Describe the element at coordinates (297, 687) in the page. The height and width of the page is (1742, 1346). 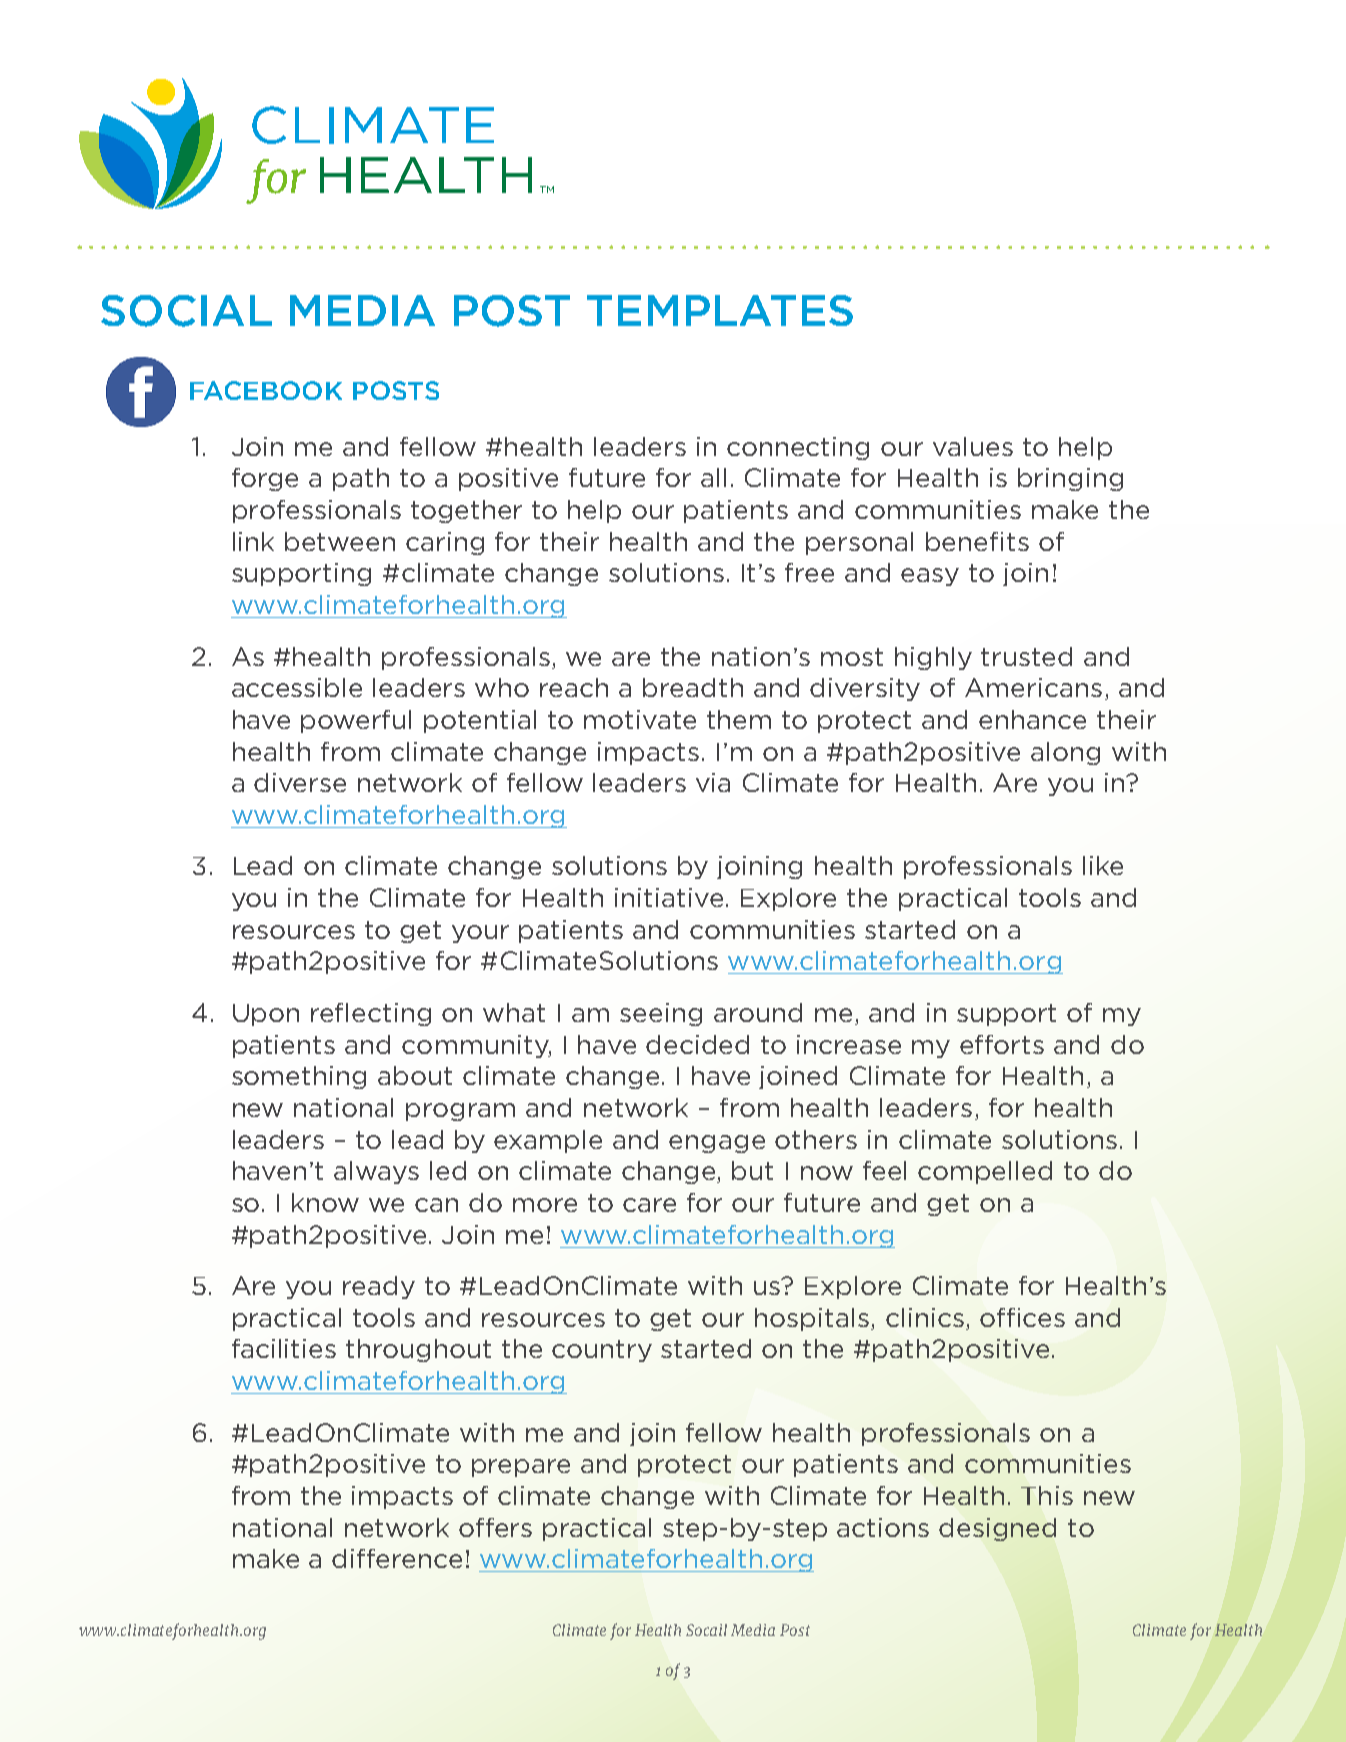
I see `accessible` at that location.
